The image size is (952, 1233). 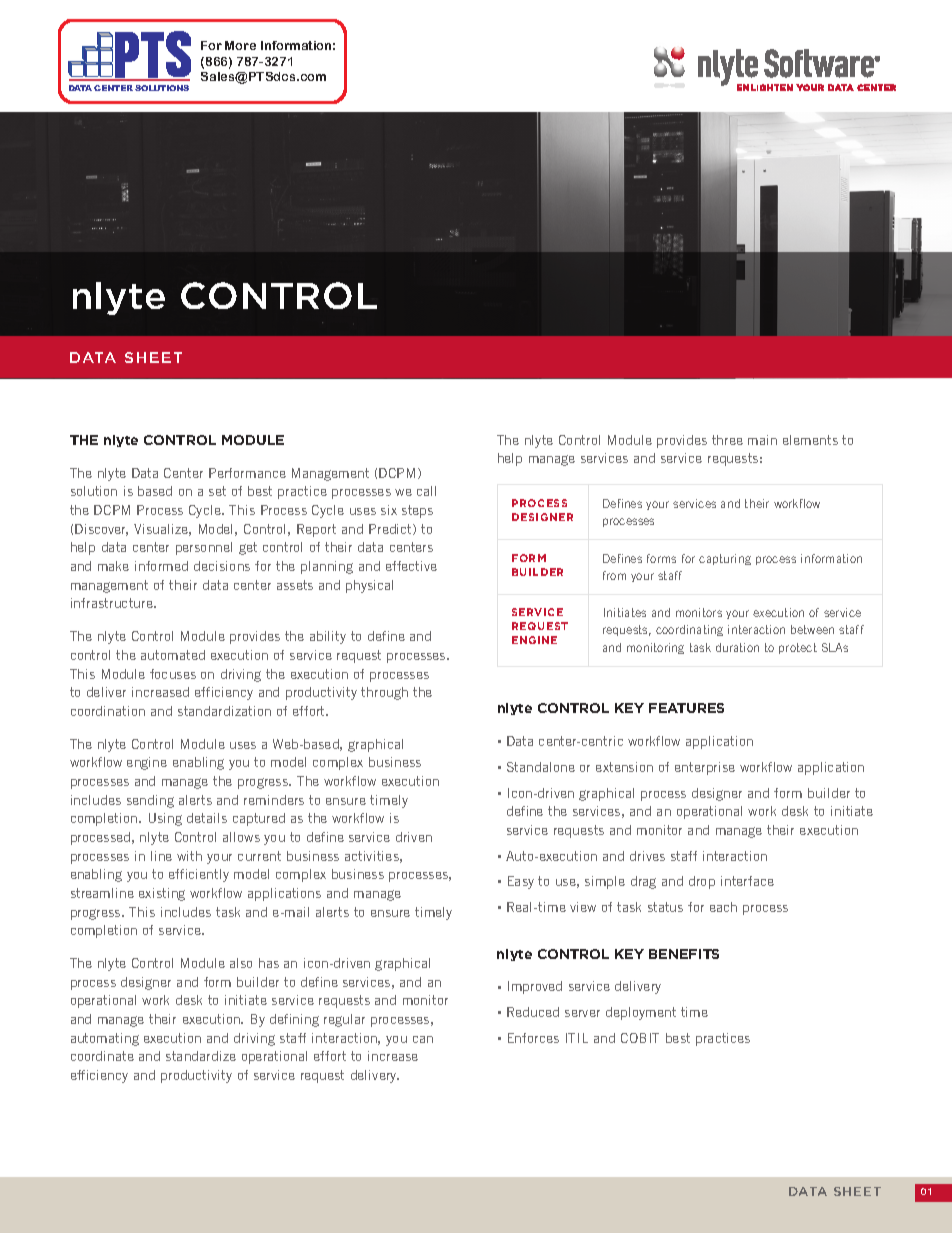 I want to click on standardize, so click(x=201, y=1056).
